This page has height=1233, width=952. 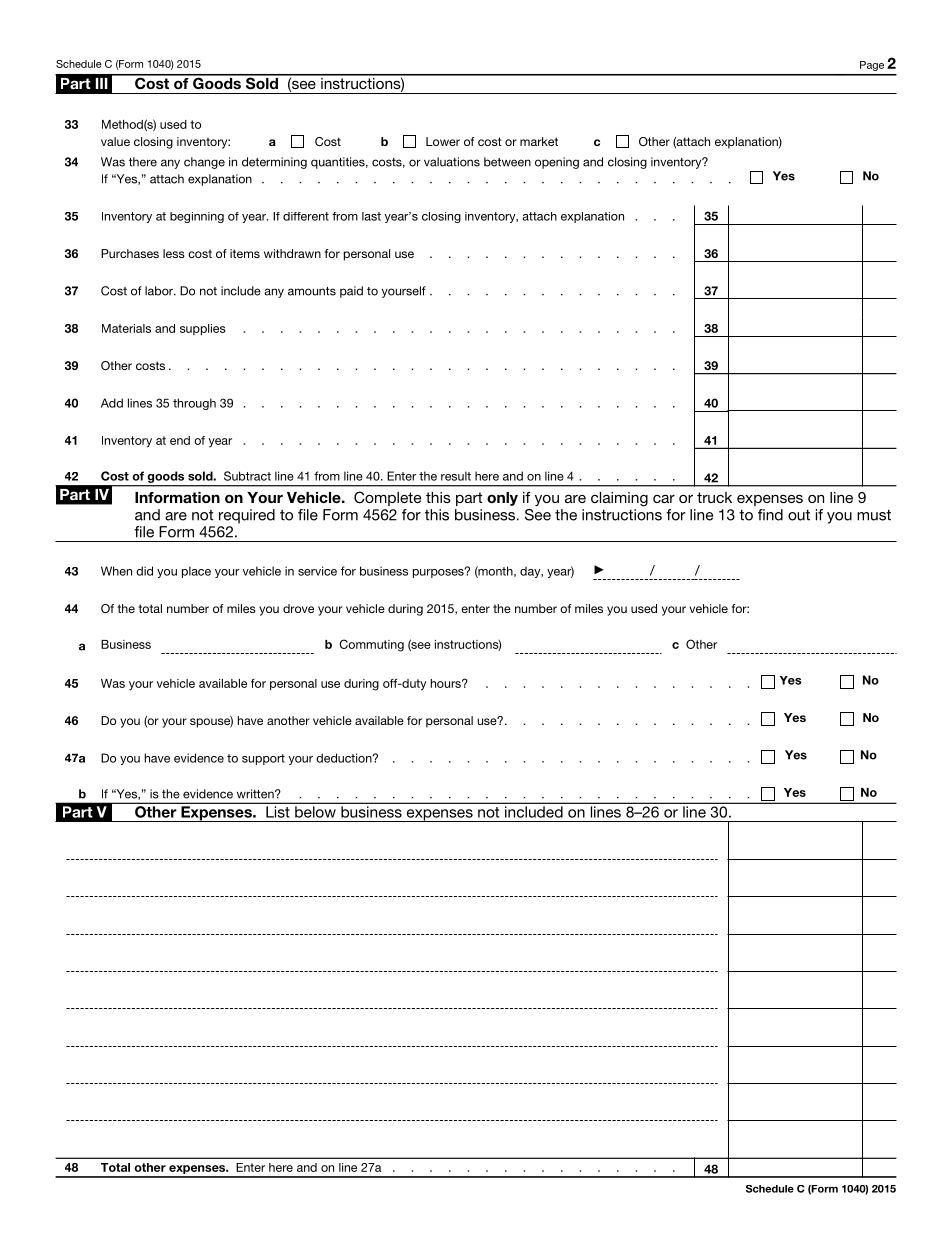 What do you see at coordinates (102, 83) in the page?
I see `III` at bounding box center [102, 83].
